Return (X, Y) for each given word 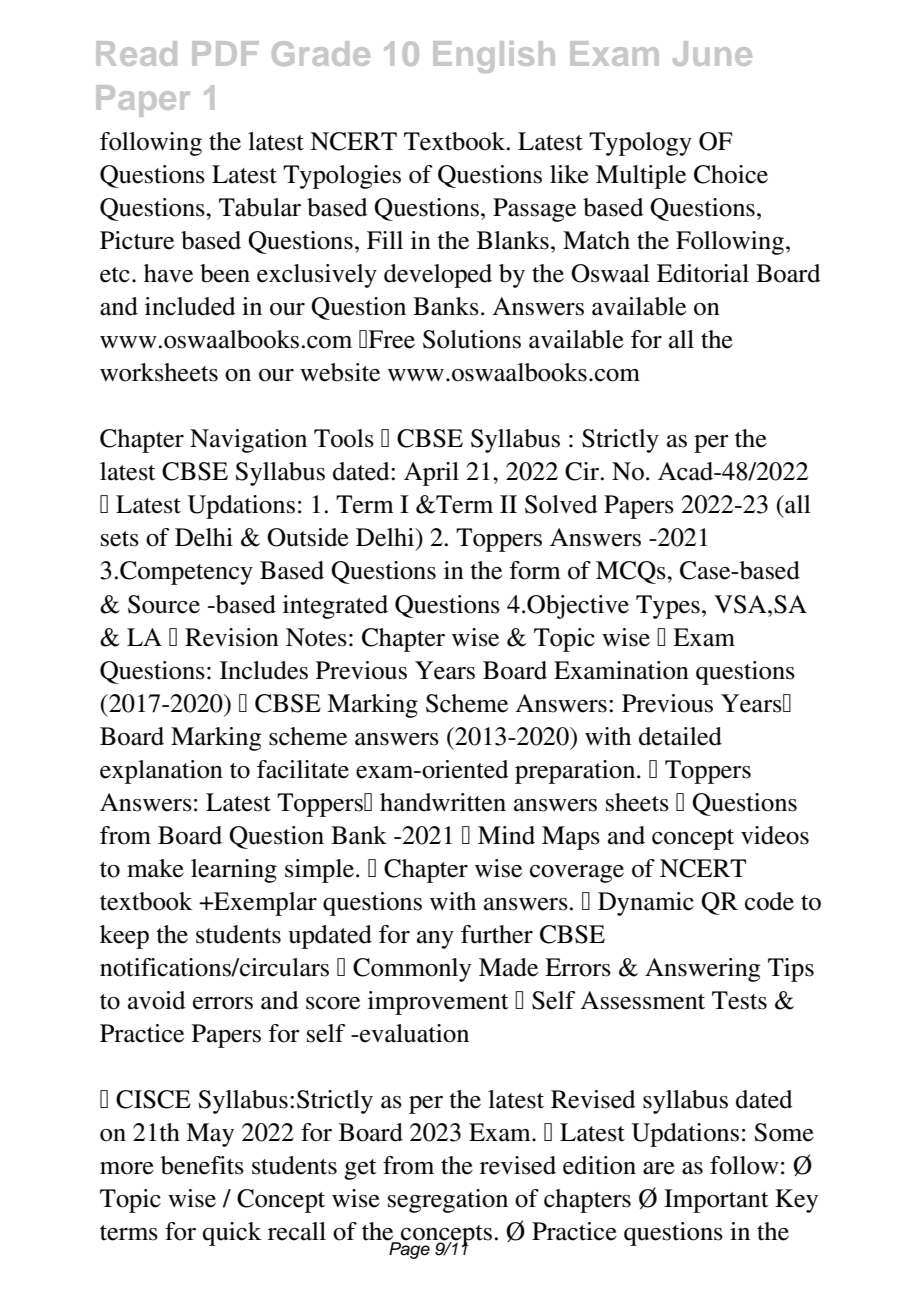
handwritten (443, 802)
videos (775, 835)
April (431, 474)
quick (232, 1234)
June (712, 53)
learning (234, 871)
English (494, 57)
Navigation (248, 441)
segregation (448, 1201)
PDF (225, 53)
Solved (561, 504)
